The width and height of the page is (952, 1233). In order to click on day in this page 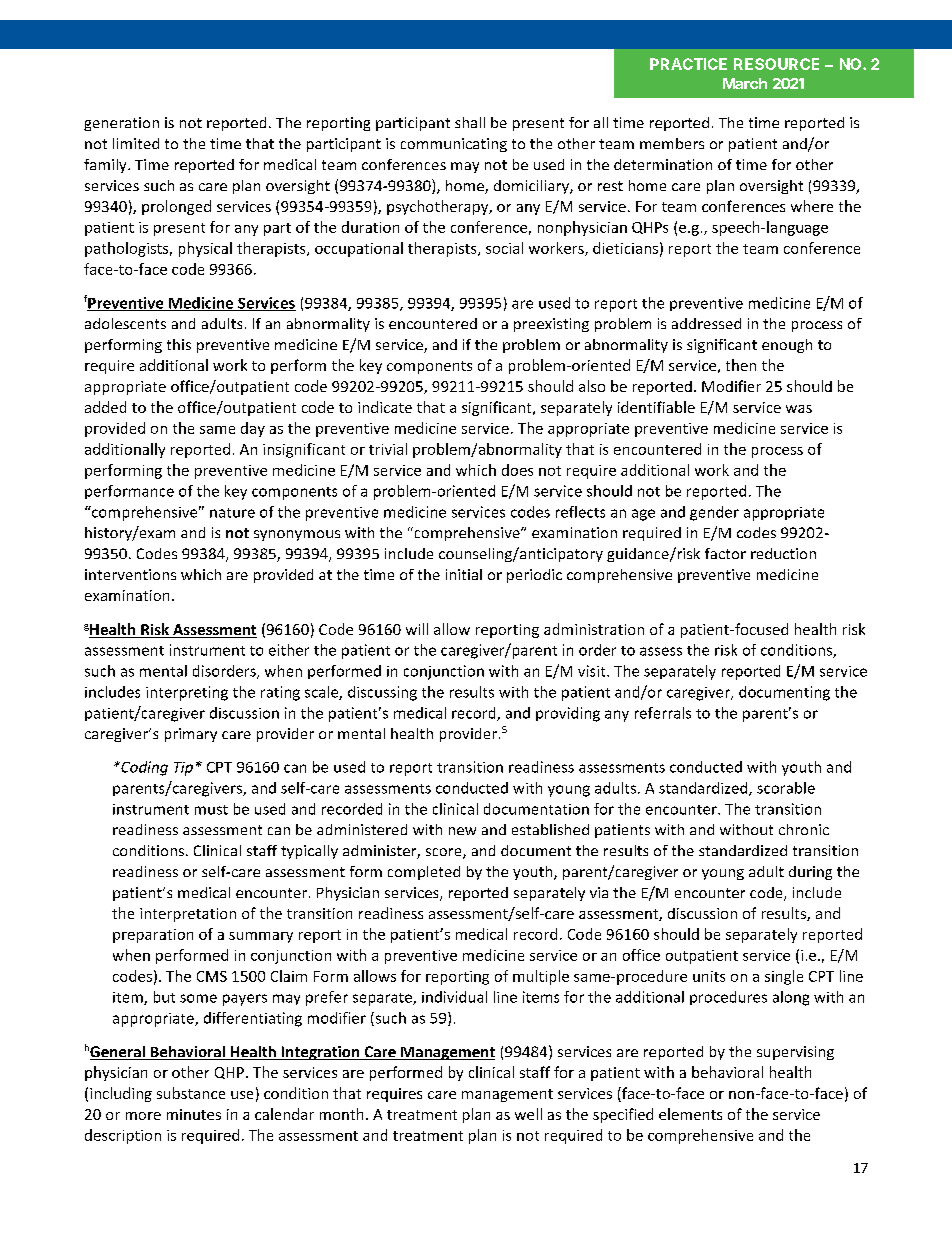, I will do `click(253, 429)`.
